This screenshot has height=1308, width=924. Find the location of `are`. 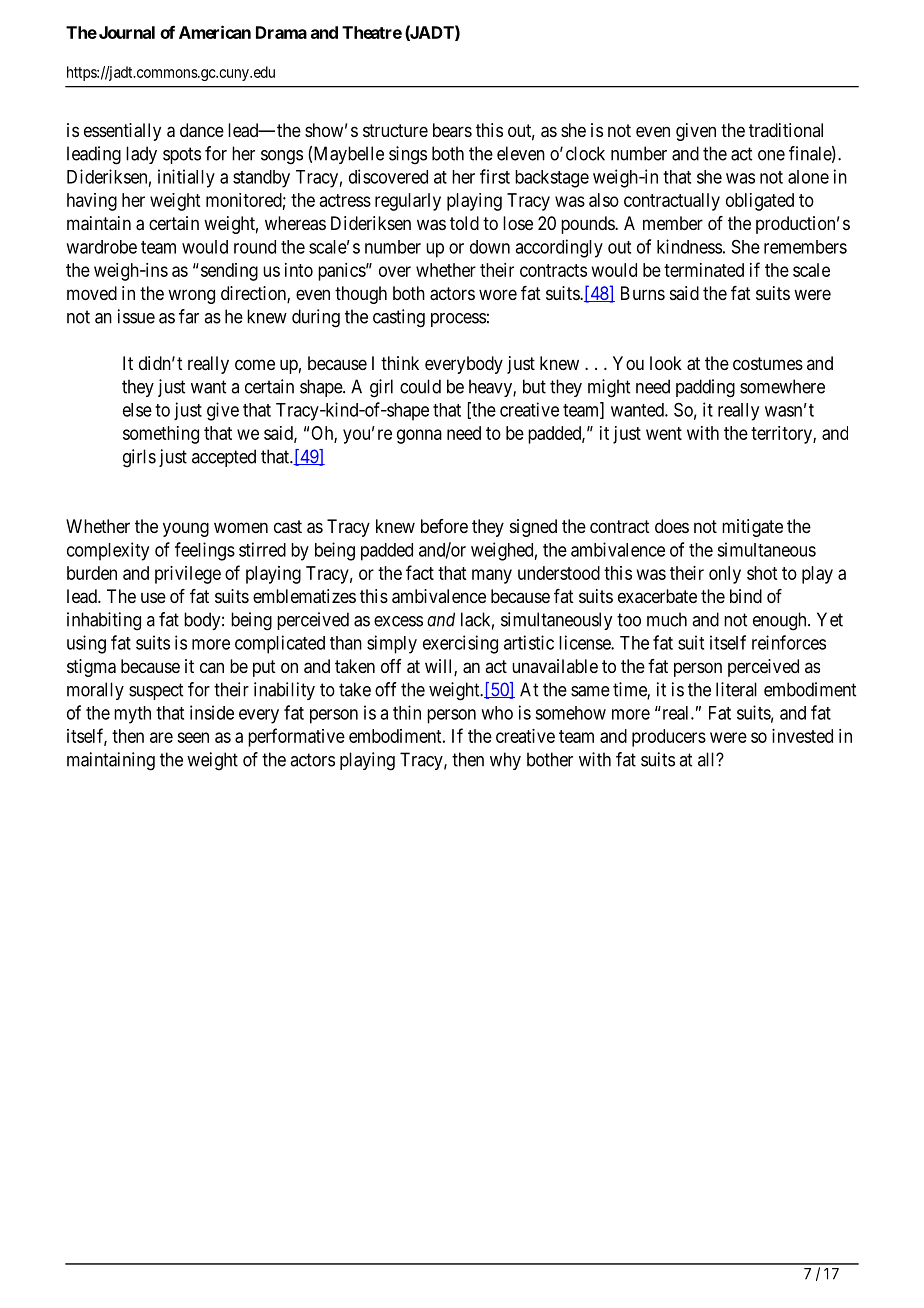

are is located at coordinates (161, 737).
